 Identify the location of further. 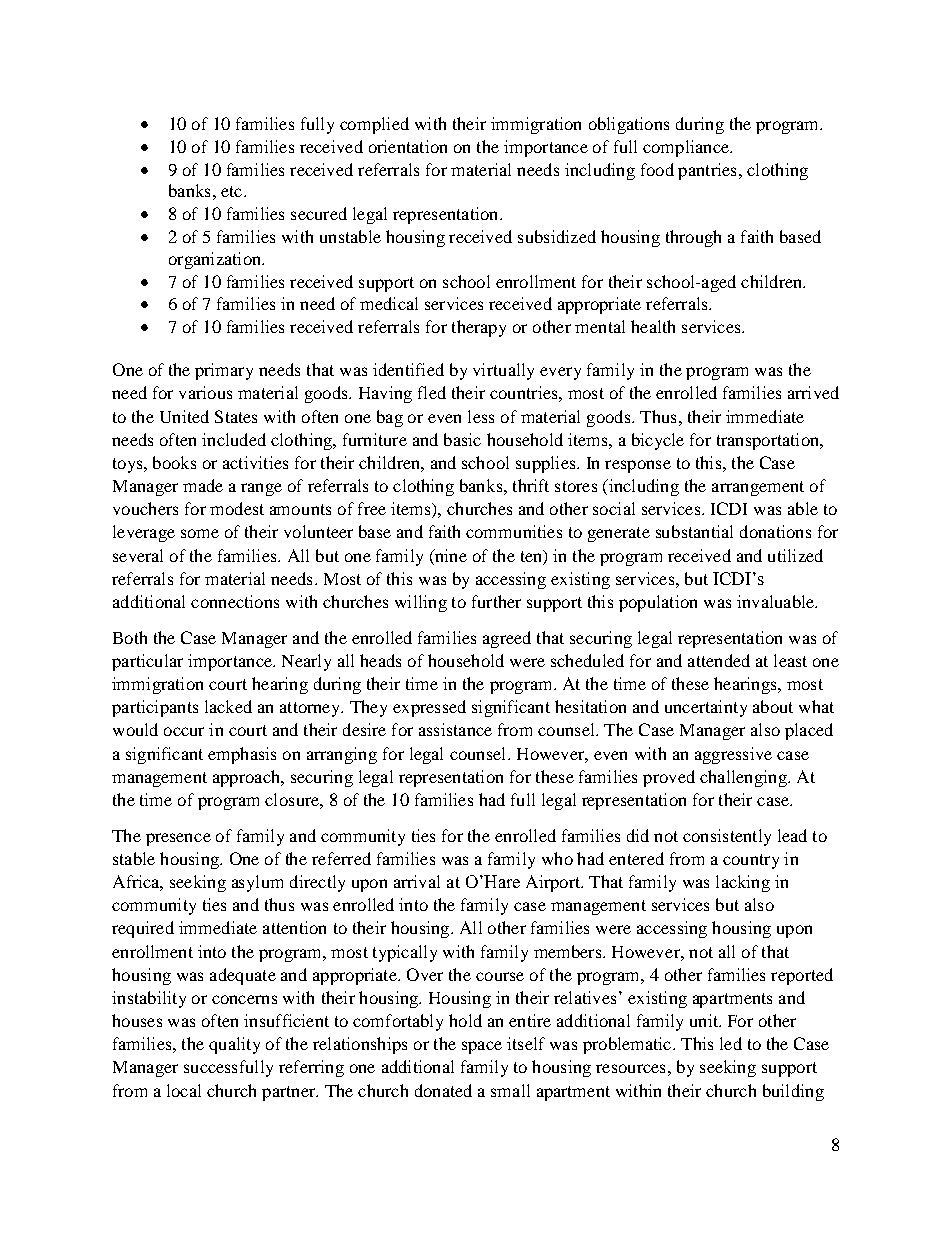
(496, 601).
